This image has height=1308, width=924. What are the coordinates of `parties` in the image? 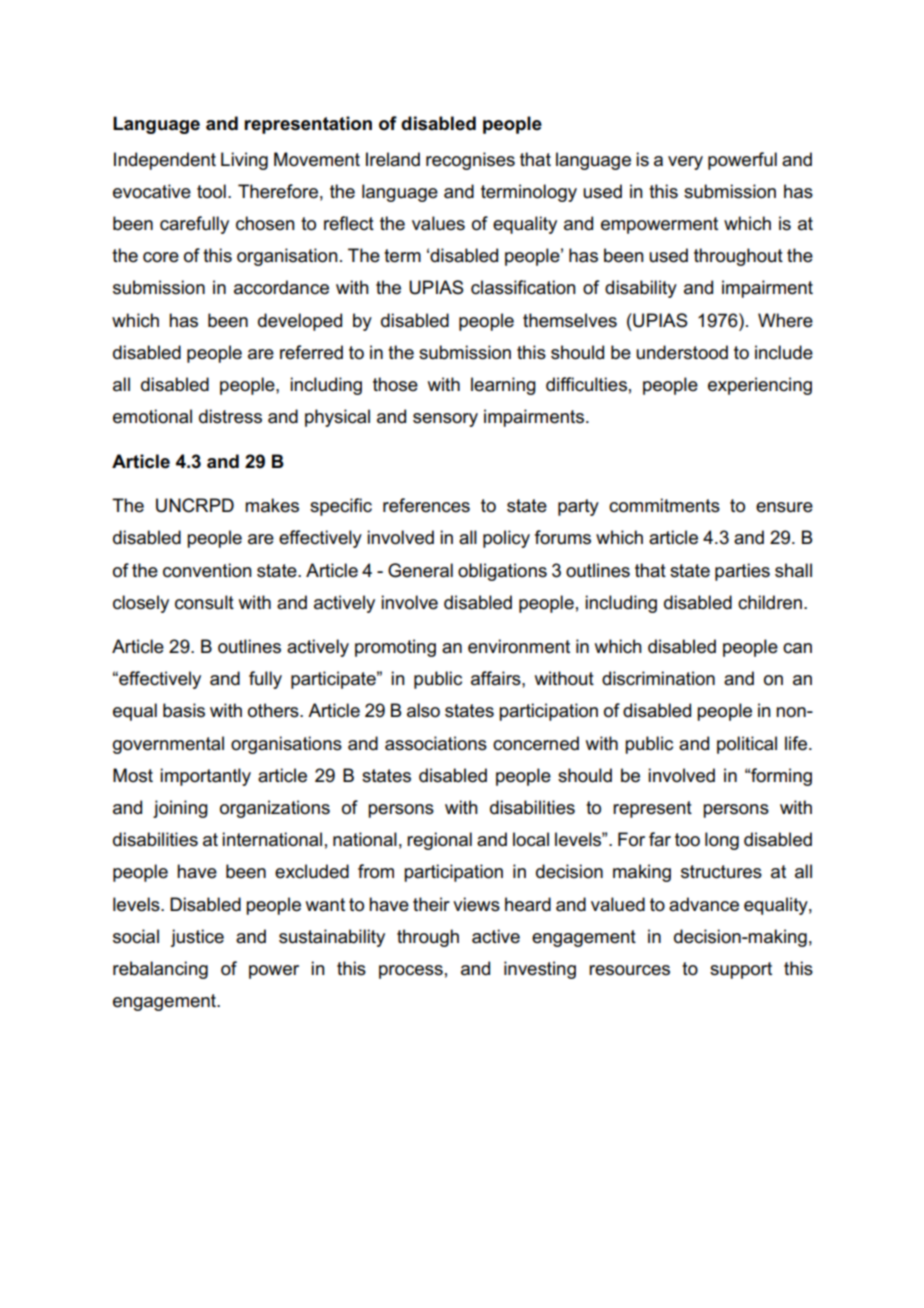 It's located at (742, 572).
